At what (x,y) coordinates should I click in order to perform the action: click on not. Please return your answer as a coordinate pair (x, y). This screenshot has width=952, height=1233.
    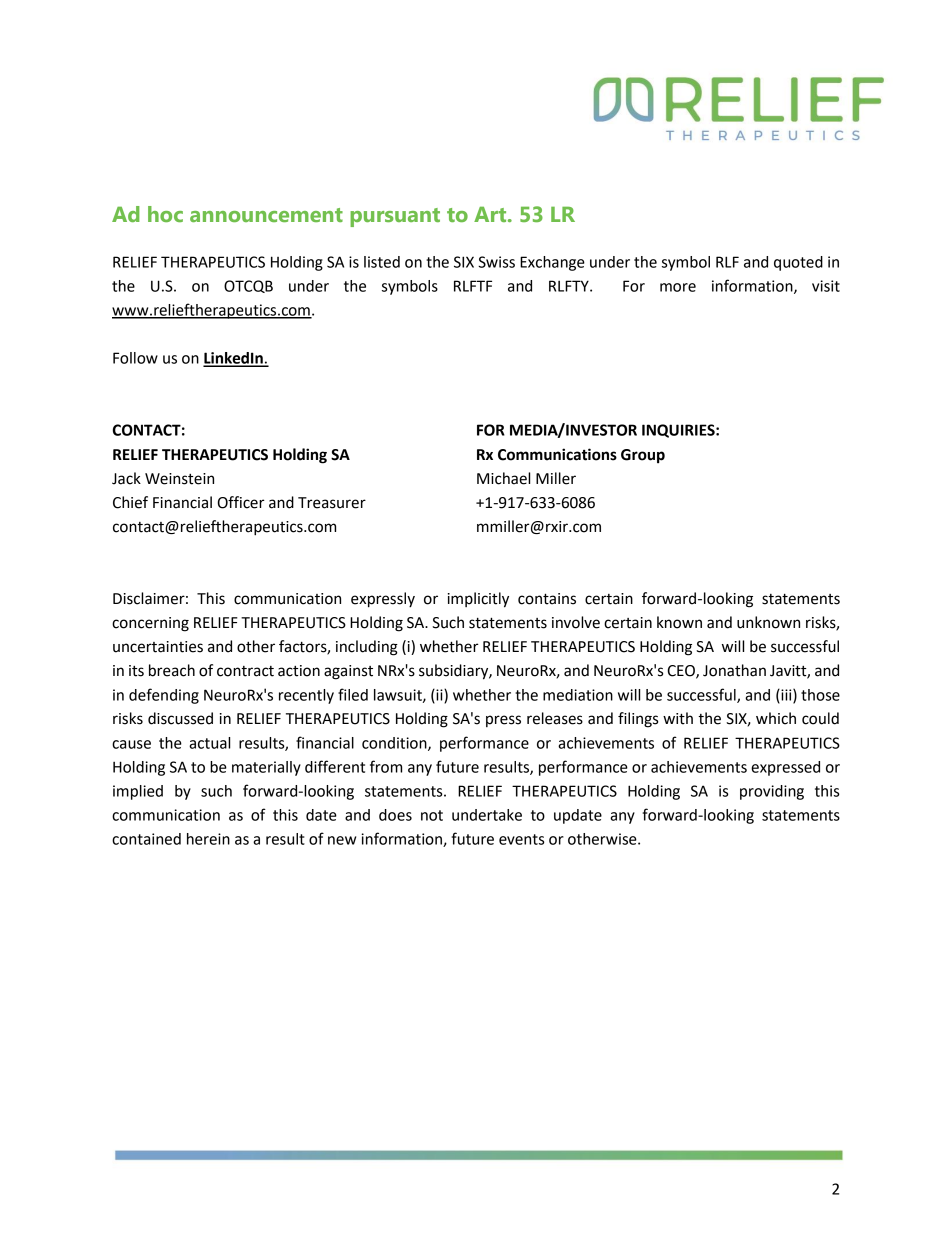
    Looking at the image, I should click on (432, 815).
